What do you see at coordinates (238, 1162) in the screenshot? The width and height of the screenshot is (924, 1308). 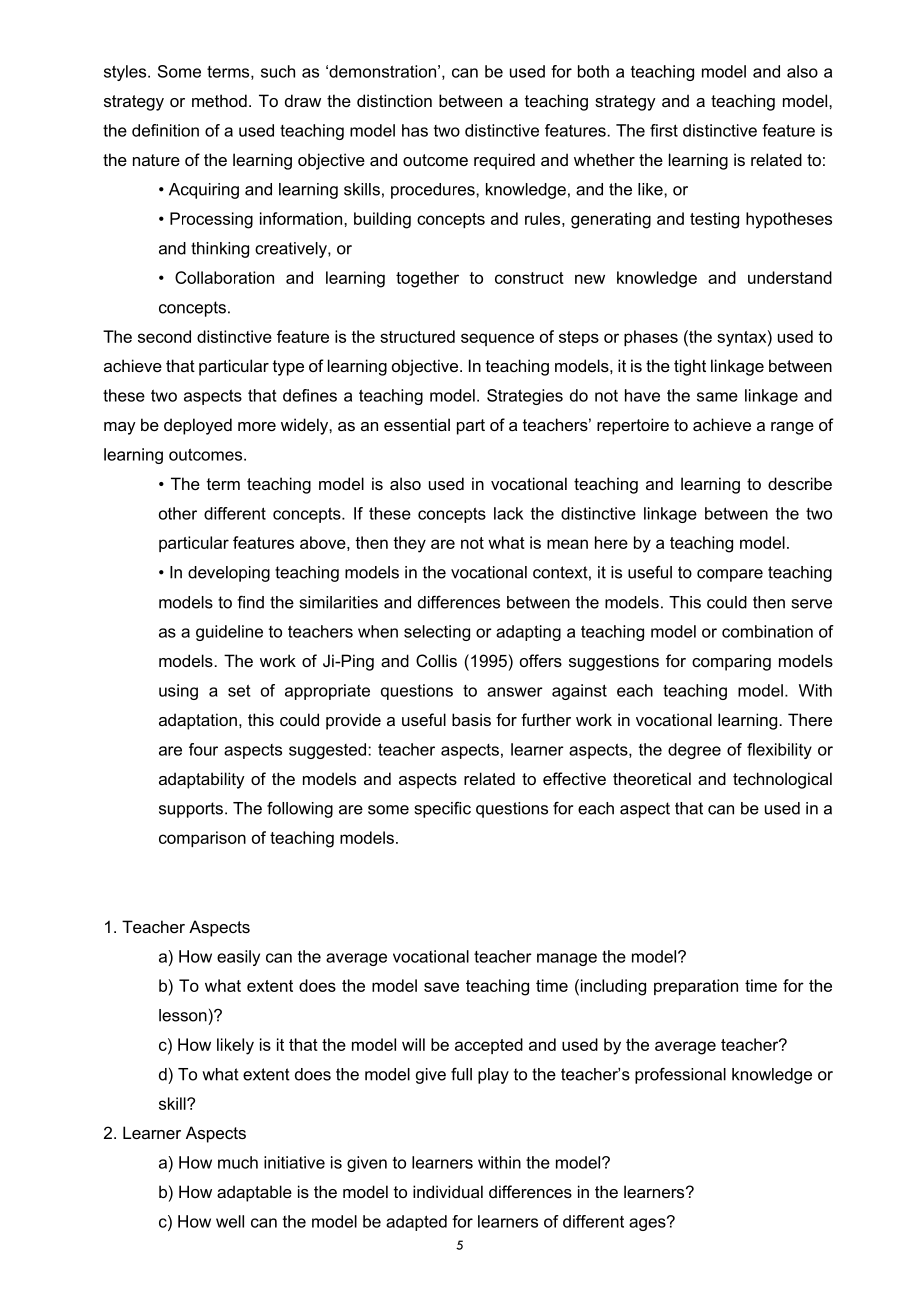 I see `much` at bounding box center [238, 1162].
